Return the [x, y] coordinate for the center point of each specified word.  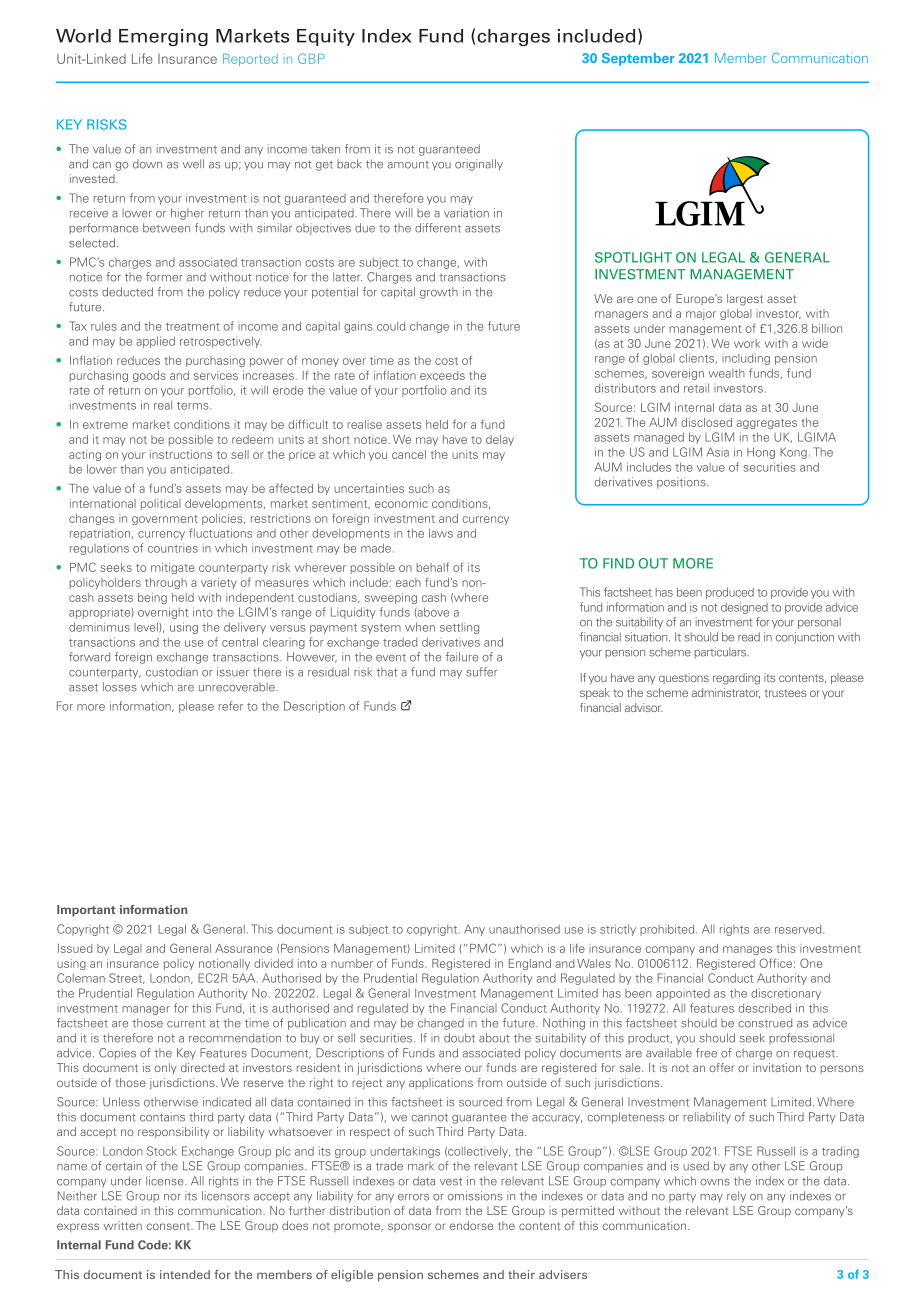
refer [231, 706]
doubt [459, 1038]
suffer [481, 672]
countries [173, 548]
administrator [726, 693]
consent [169, 1226]
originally [479, 165]
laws [441, 533]
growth [439, 293]
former [164, 277]
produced [730, 593]
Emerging [163, 37]
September [638, 59]
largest [745, 300]
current [186, 1023]
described [764, 1008]
